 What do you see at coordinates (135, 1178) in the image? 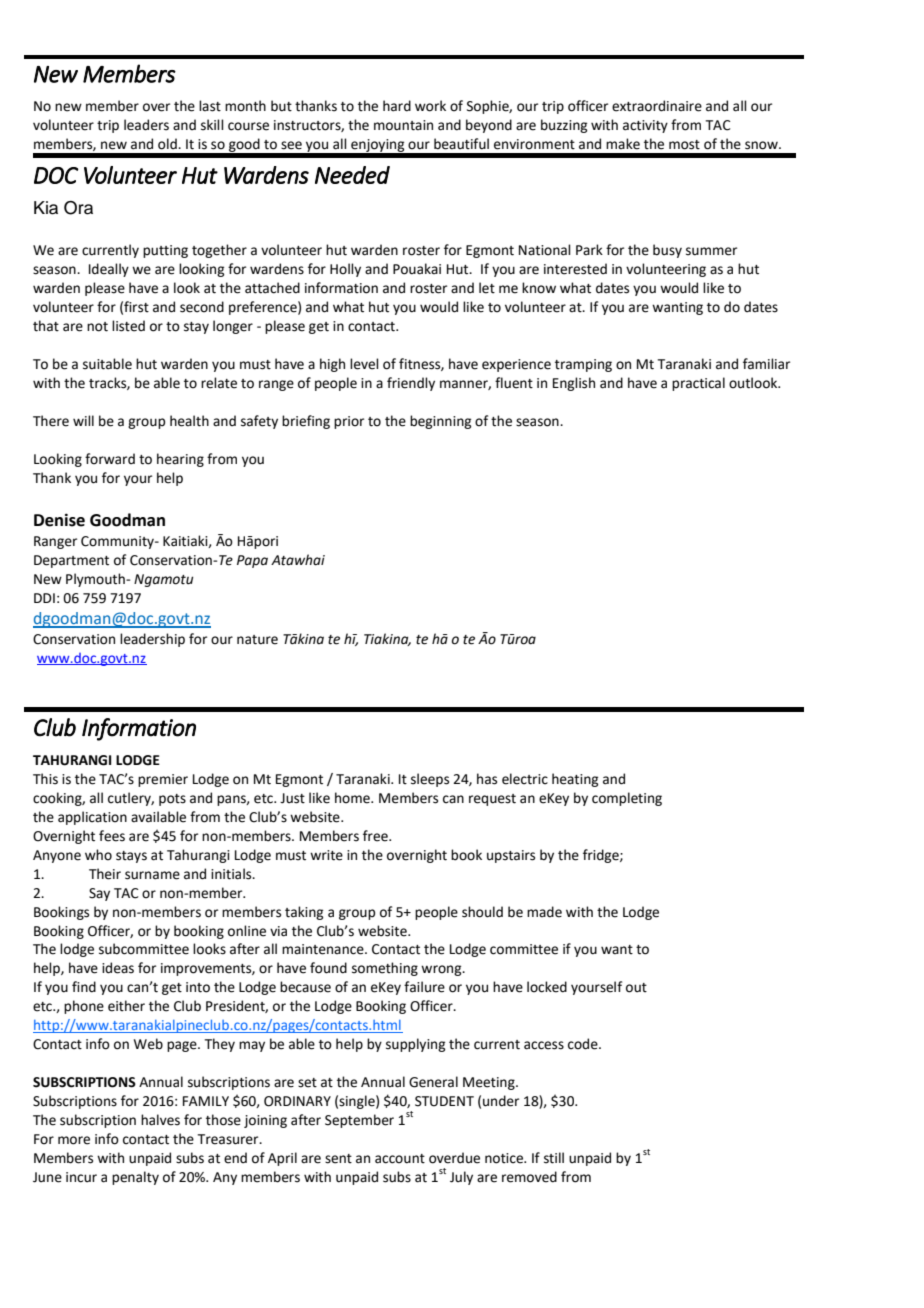
I see `penalty` at bounding box center [135, 1178].
